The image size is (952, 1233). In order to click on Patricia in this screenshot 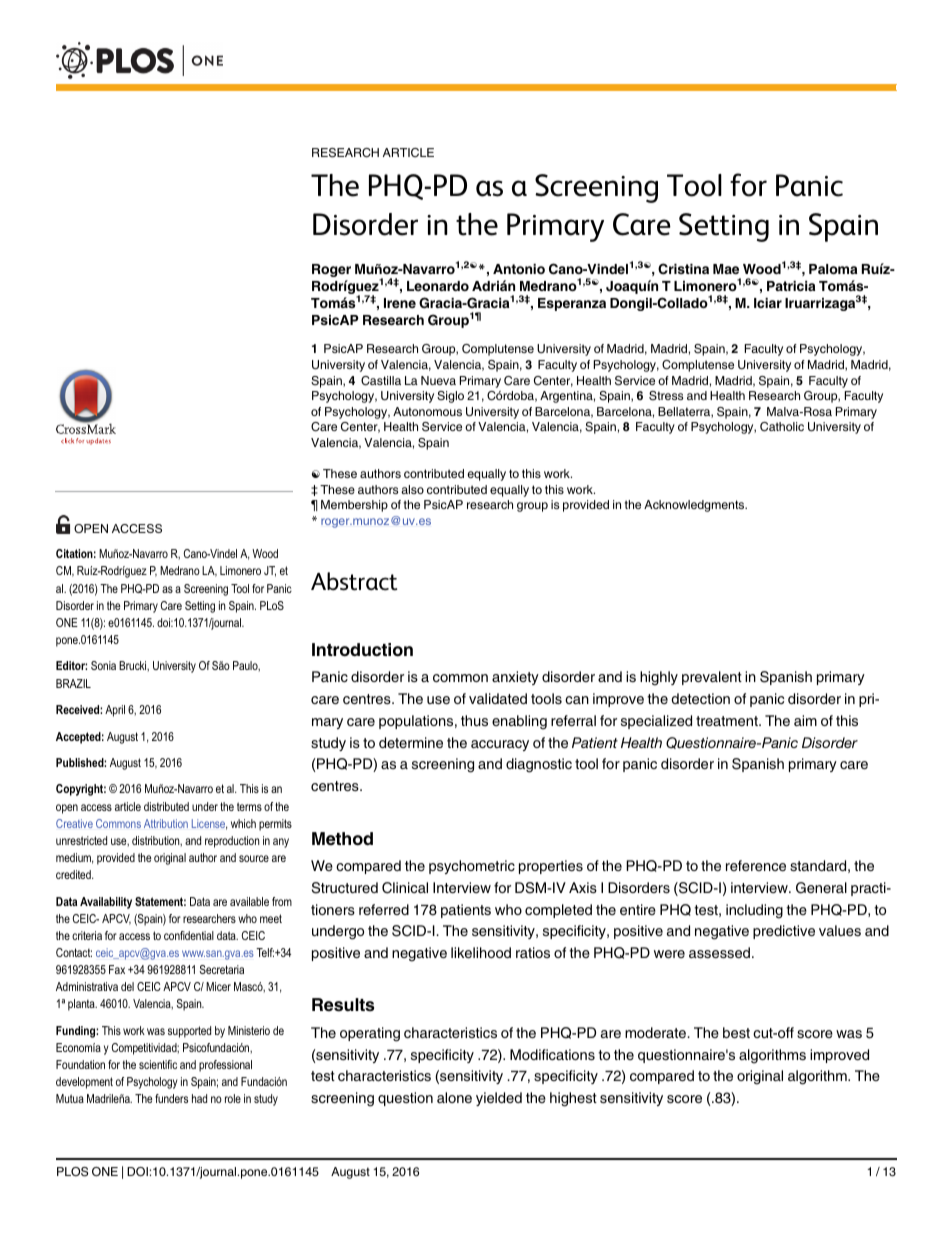, I will do `click(791, 286)`.
